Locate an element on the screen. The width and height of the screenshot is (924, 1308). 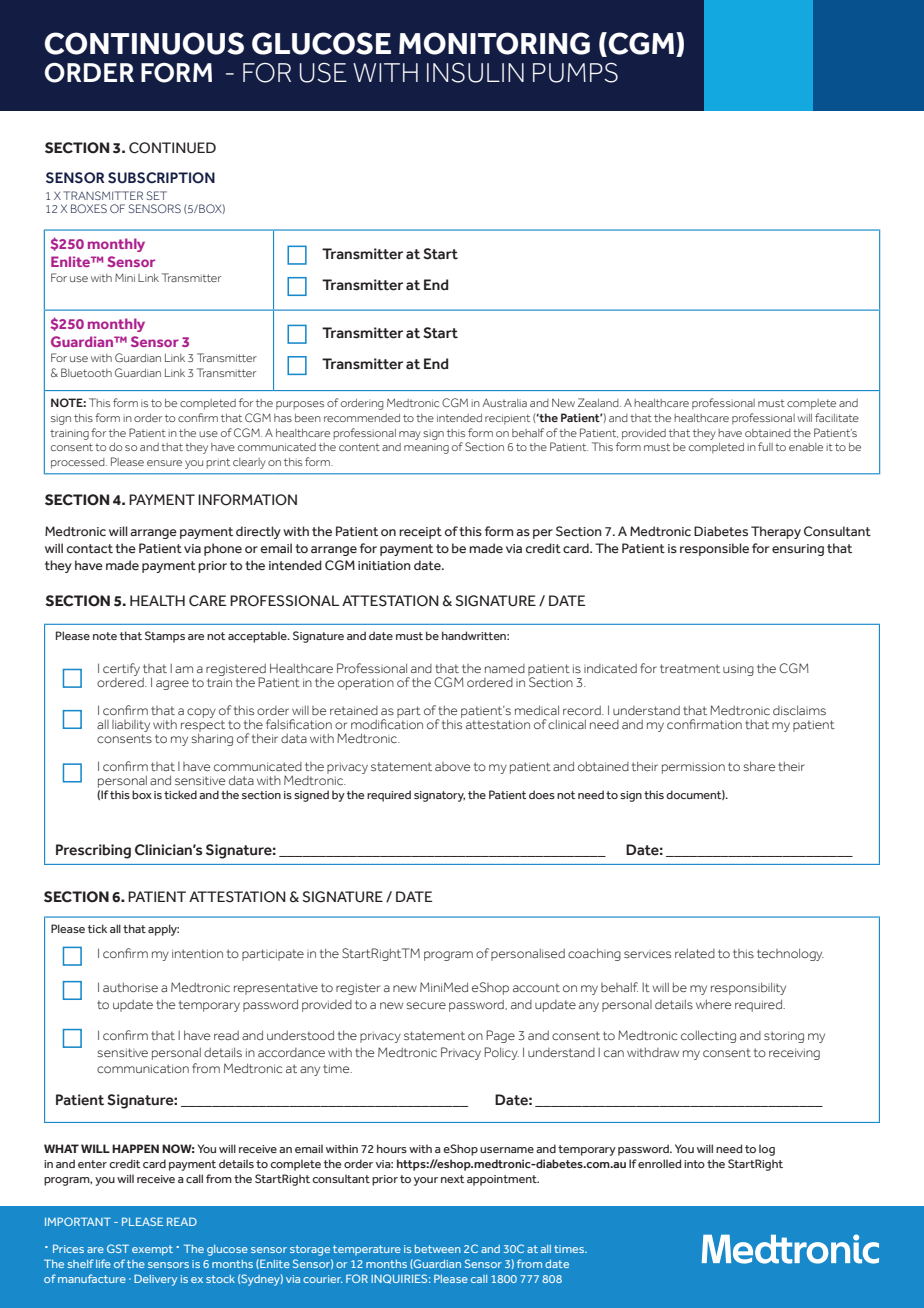
using is located at coordinates (738, 671).
